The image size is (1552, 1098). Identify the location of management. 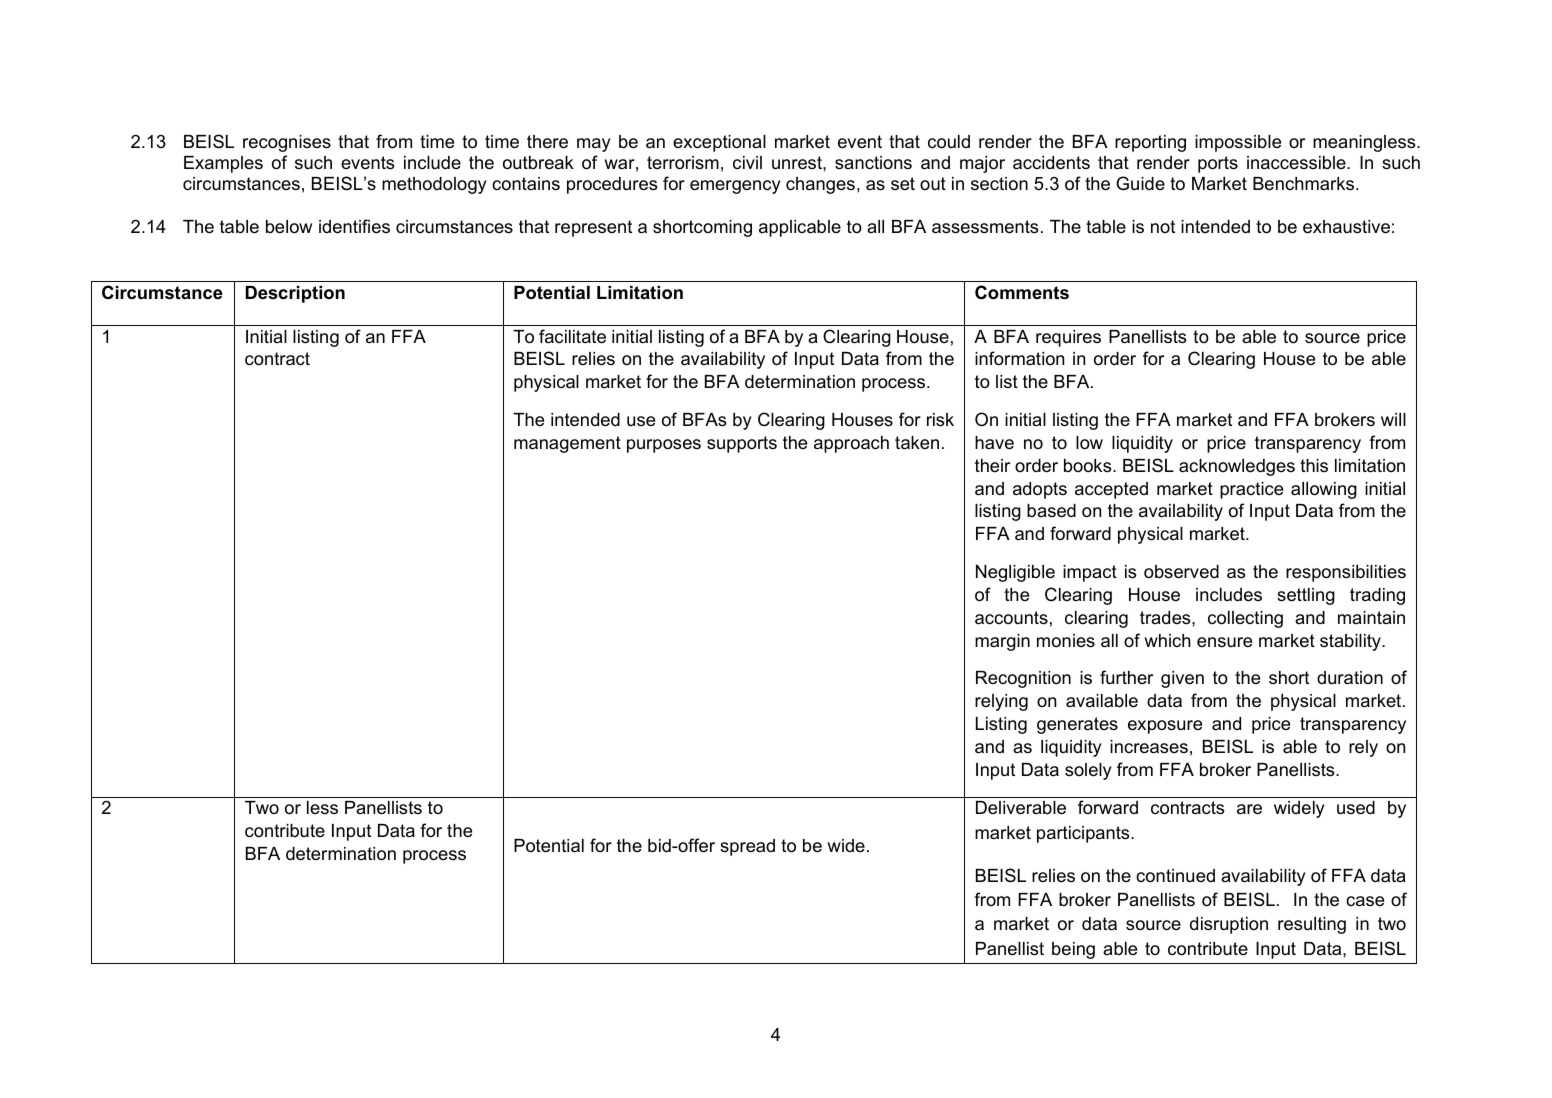
(567, 444).
